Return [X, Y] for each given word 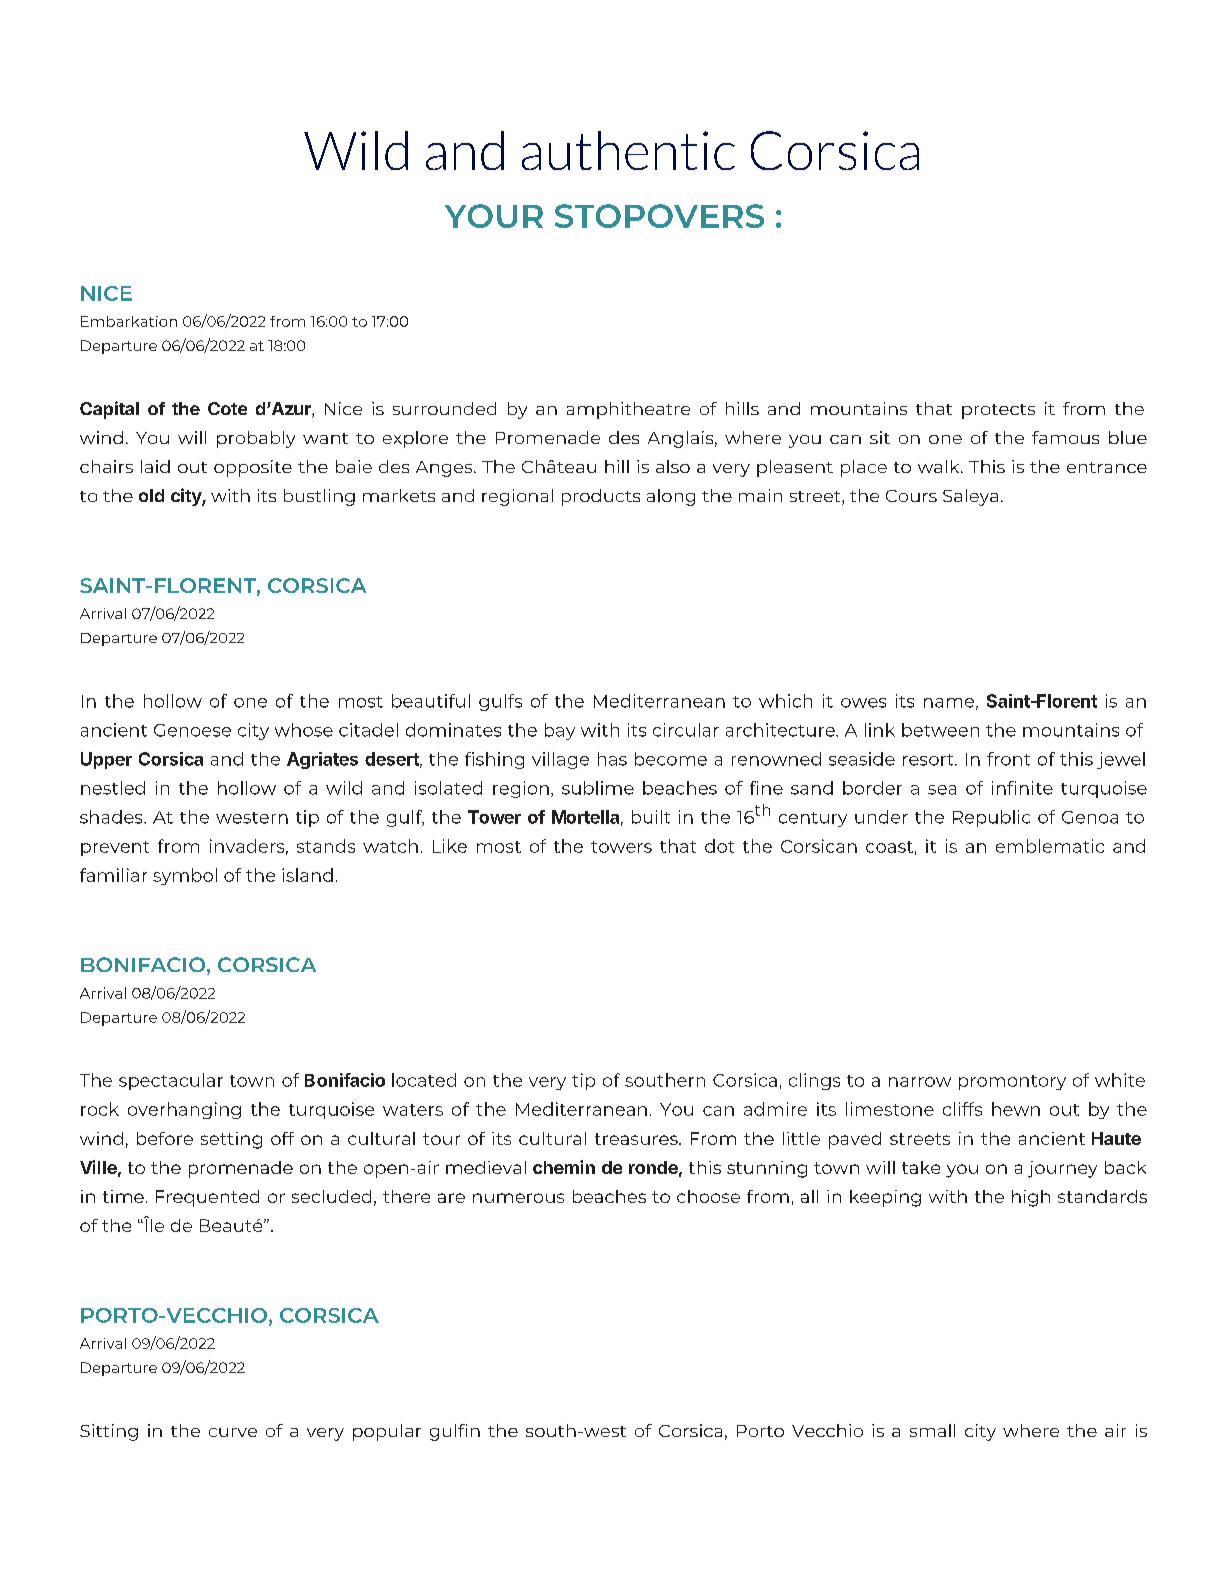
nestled [113, 788]
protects [998, 411]
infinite [1022, 788]
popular [387, 1432]
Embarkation [129, 321]
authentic [628, 150]
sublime [598, 788]
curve [233, 1432]
